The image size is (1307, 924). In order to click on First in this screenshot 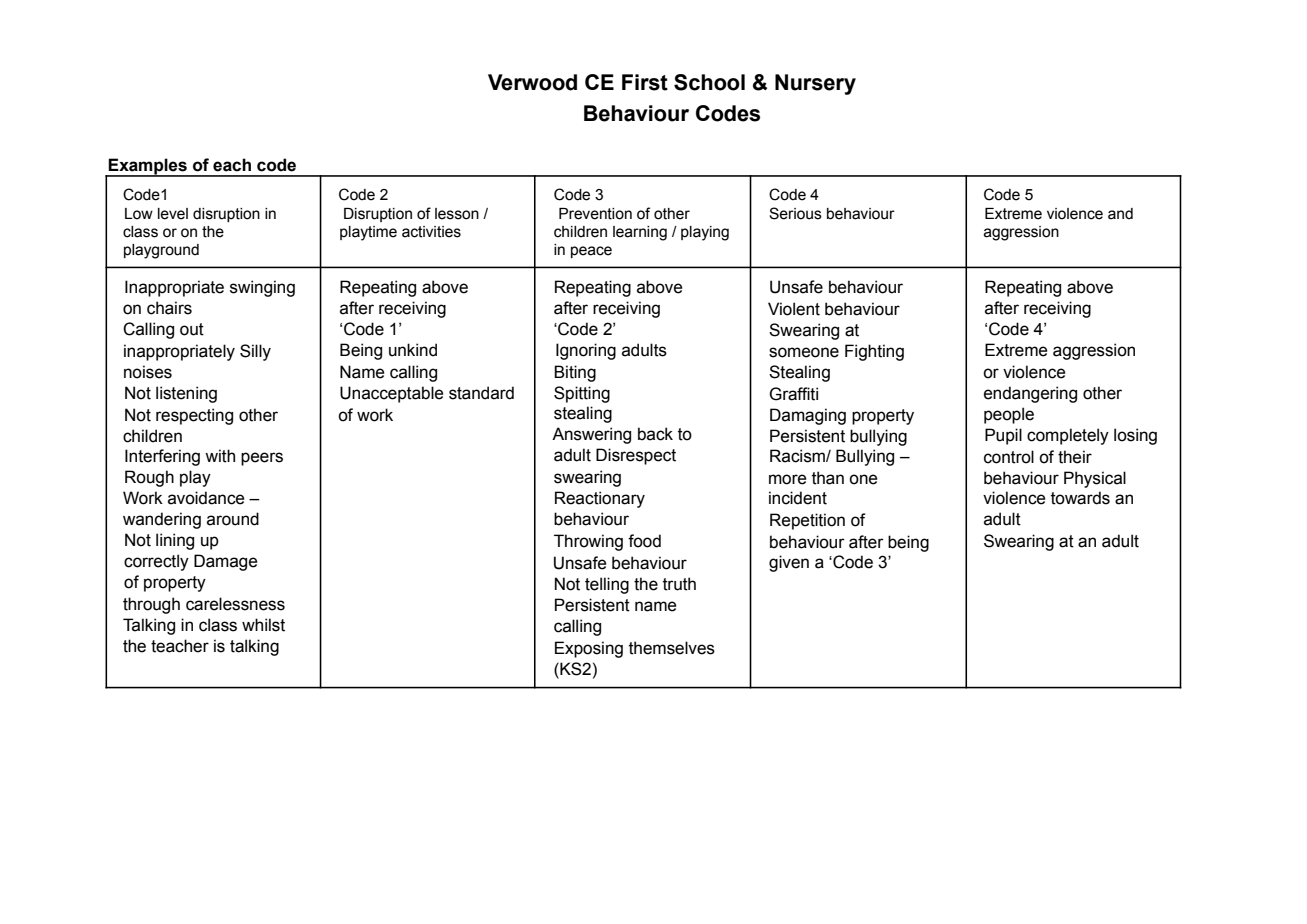, I will do `click(645, 82)`.
